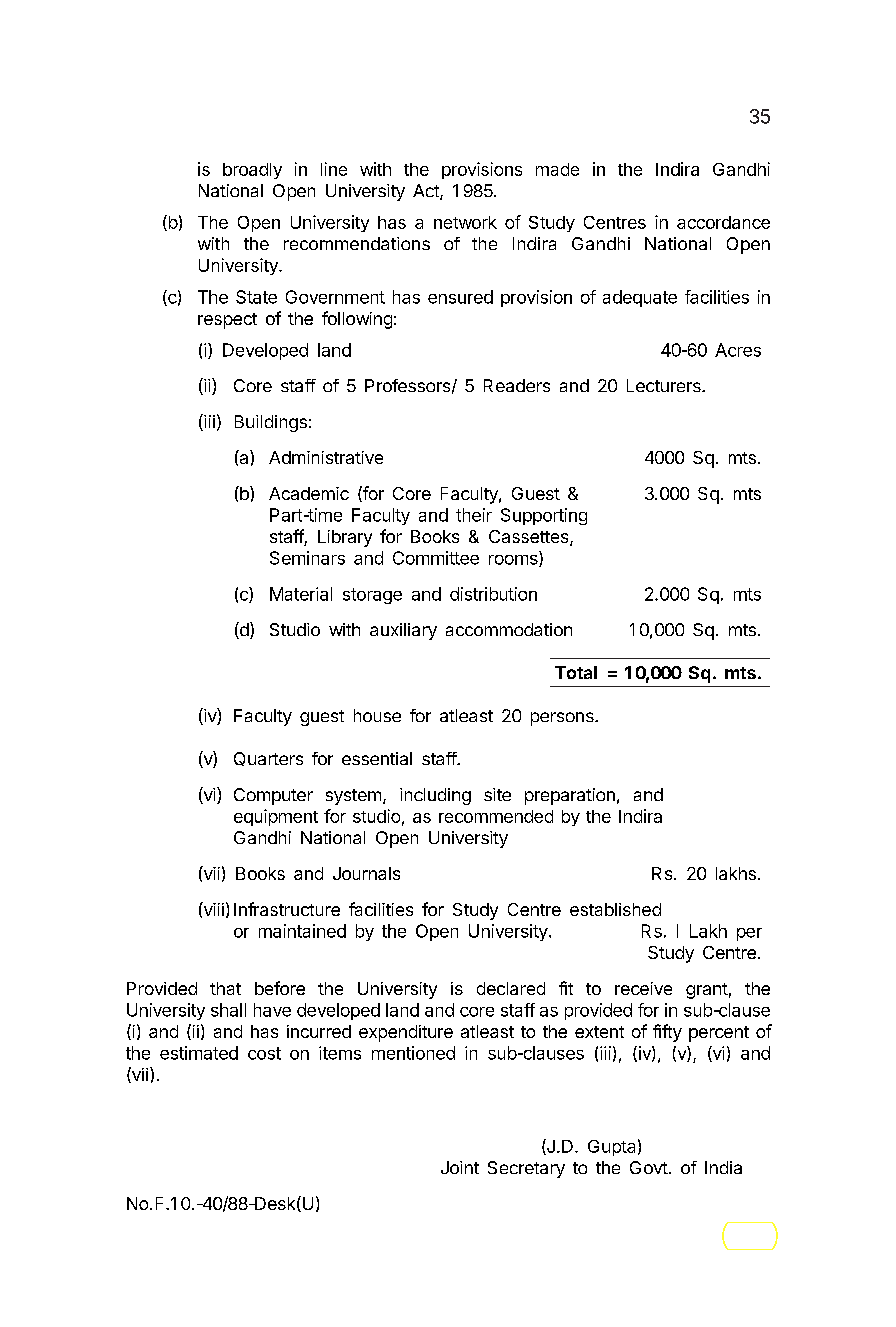 The image size is (896, 1327). What do you see at coordinates (649, 1167) in the document?
I see `Govt` at bounding box center [649, 1167].
